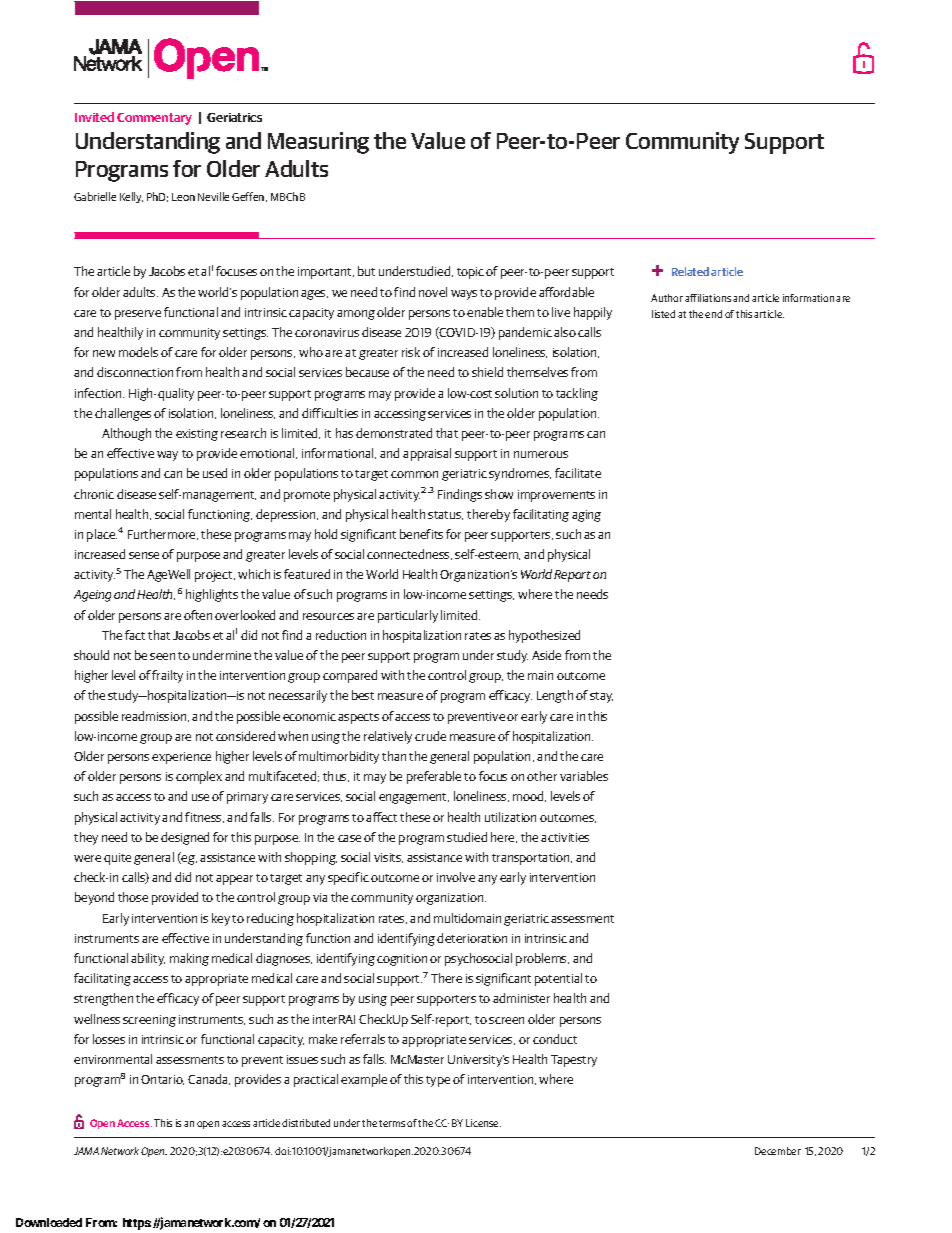 This page has width=952, height=1233. What do you see at coordinates (363, 695) in the page?
I see `best` at bounding box center [363, 695].
